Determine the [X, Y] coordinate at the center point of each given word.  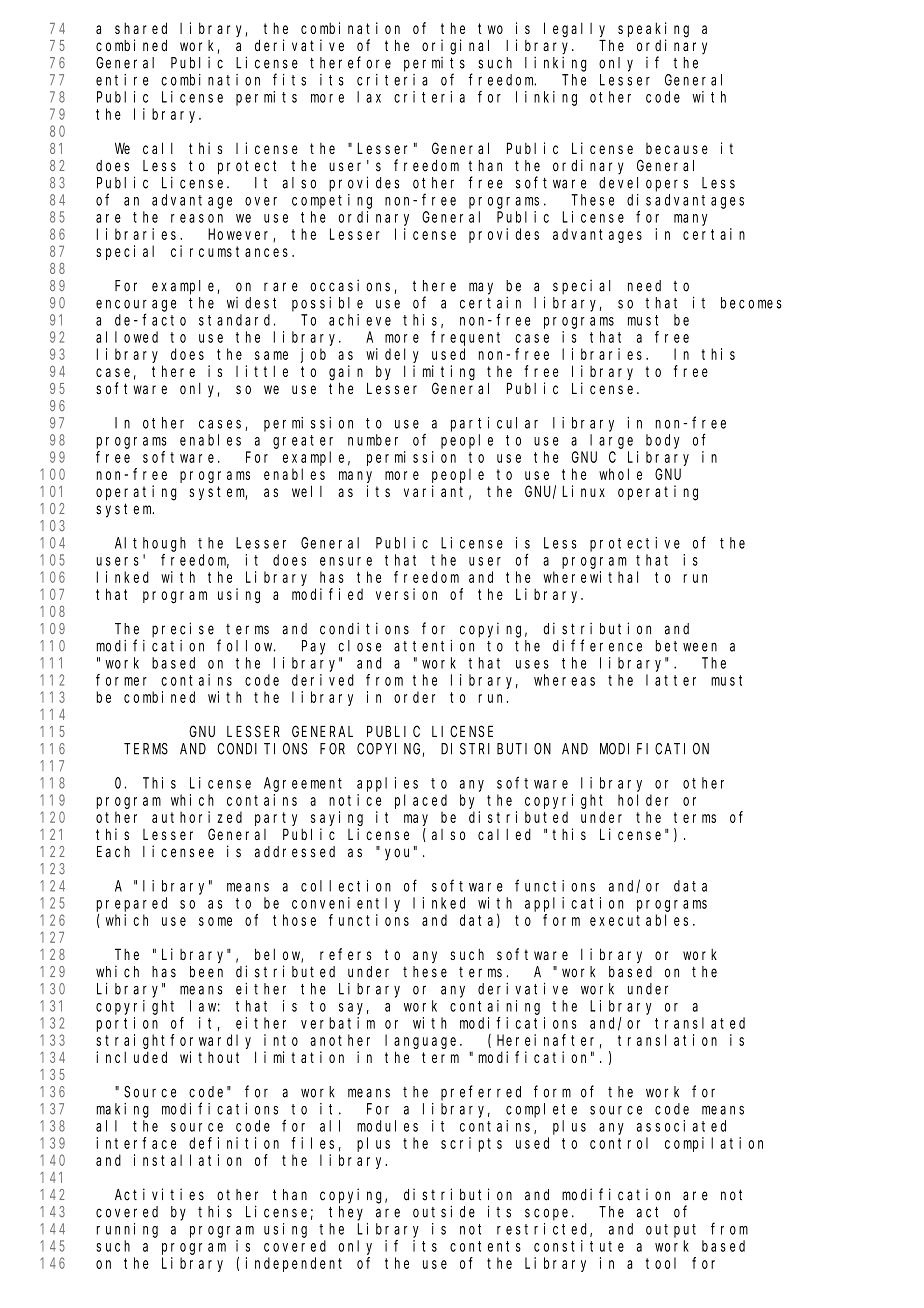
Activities [159, 1194]
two [490, 28]
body [663, 441]
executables [639, 920]
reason [197, 218]
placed [421, 801]
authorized [197, 817]
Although [150, 544]
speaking [653, 30]
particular [494, 424]
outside [444, 1211]
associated [681, 1126]
